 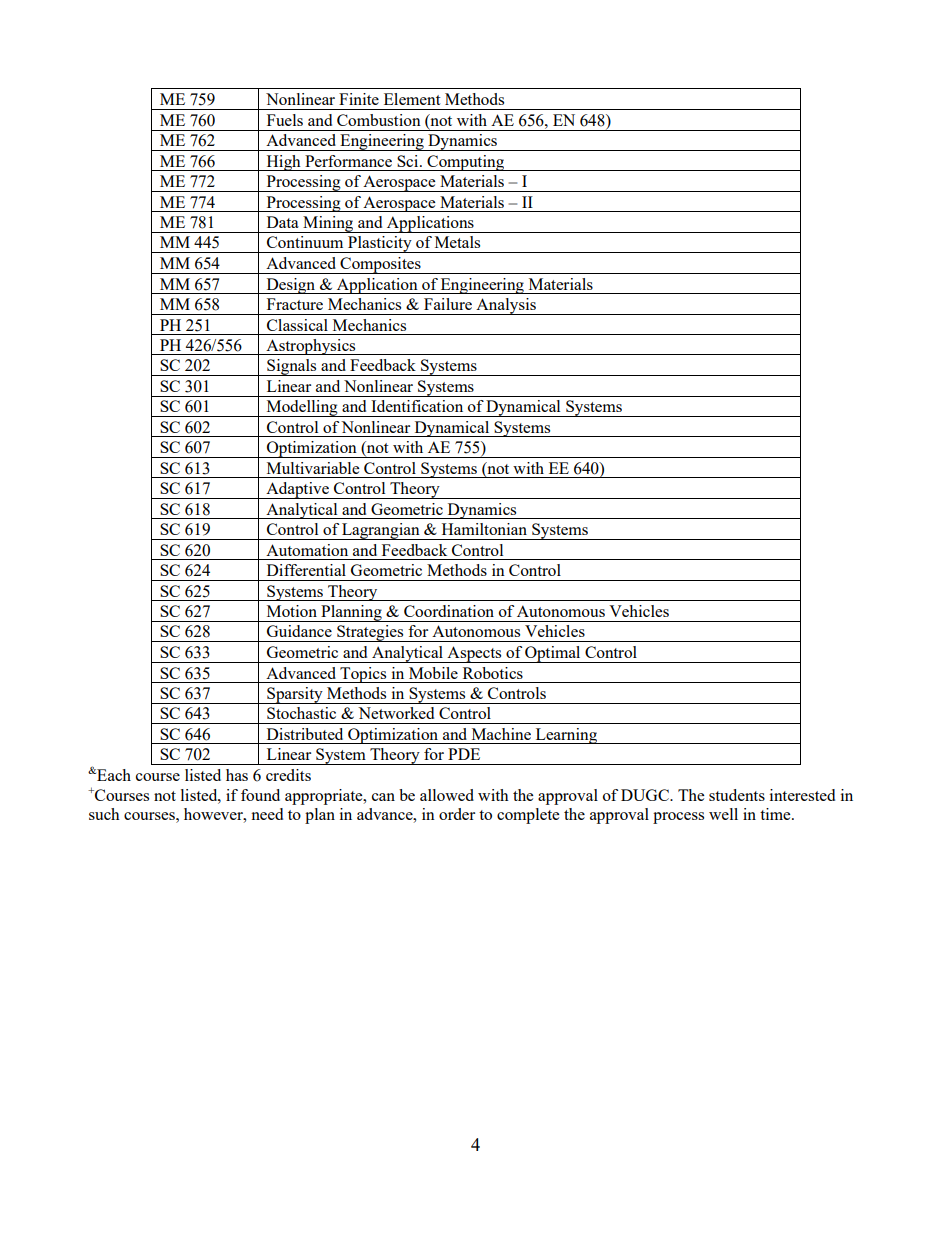 I want to click on found, so click(x=260, y=795).
